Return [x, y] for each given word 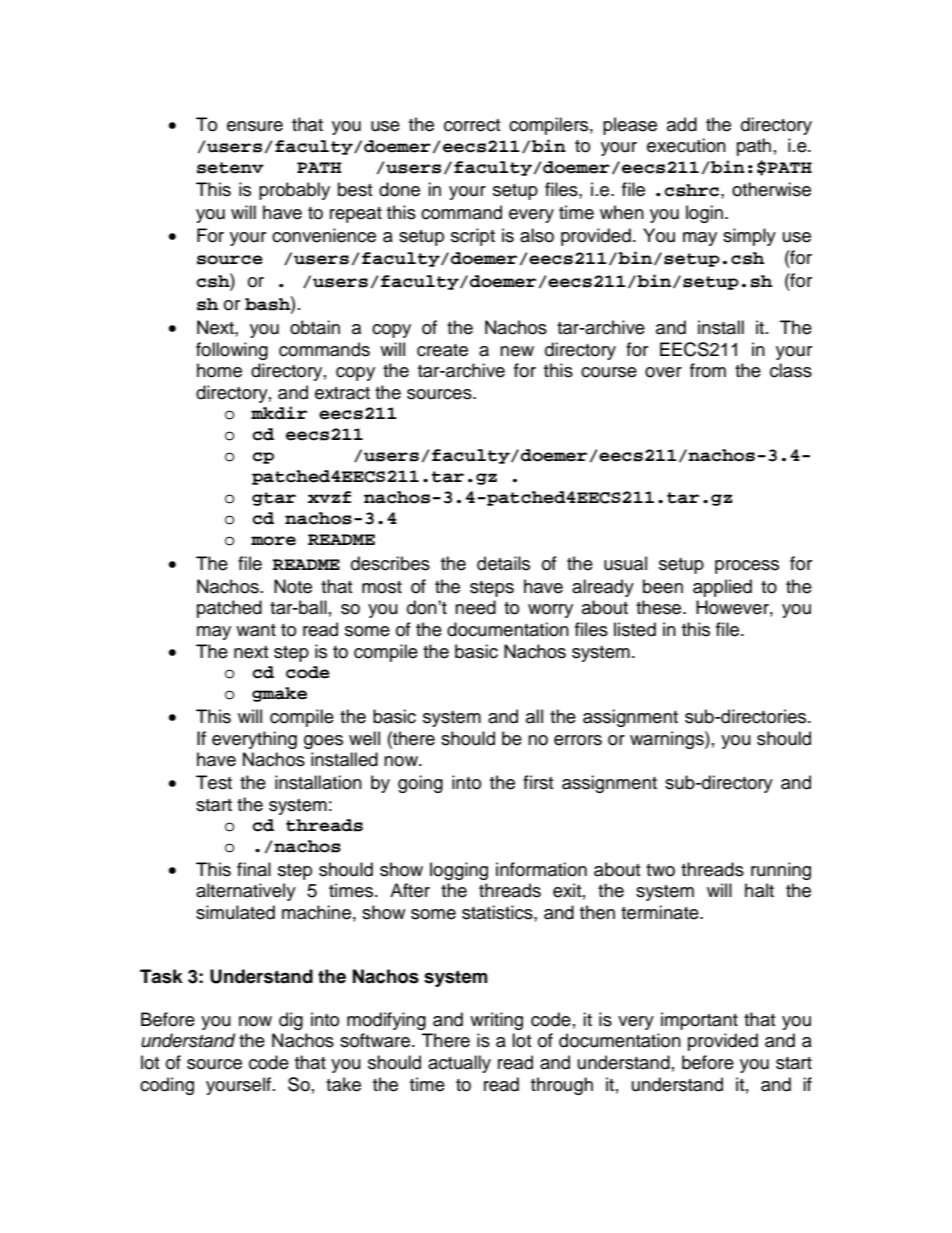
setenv [230, 168]
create [442, 350]
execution [686, 145]
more [273, 541]
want [256, 630]
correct [472, 125]
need [475, 607]
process [747, 567]
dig [291, 1021]
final [254, 869]
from [708, 370]
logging [459, 871]
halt [759, 890]
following [232, 351]
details [503, 563]
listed [635, 629]
